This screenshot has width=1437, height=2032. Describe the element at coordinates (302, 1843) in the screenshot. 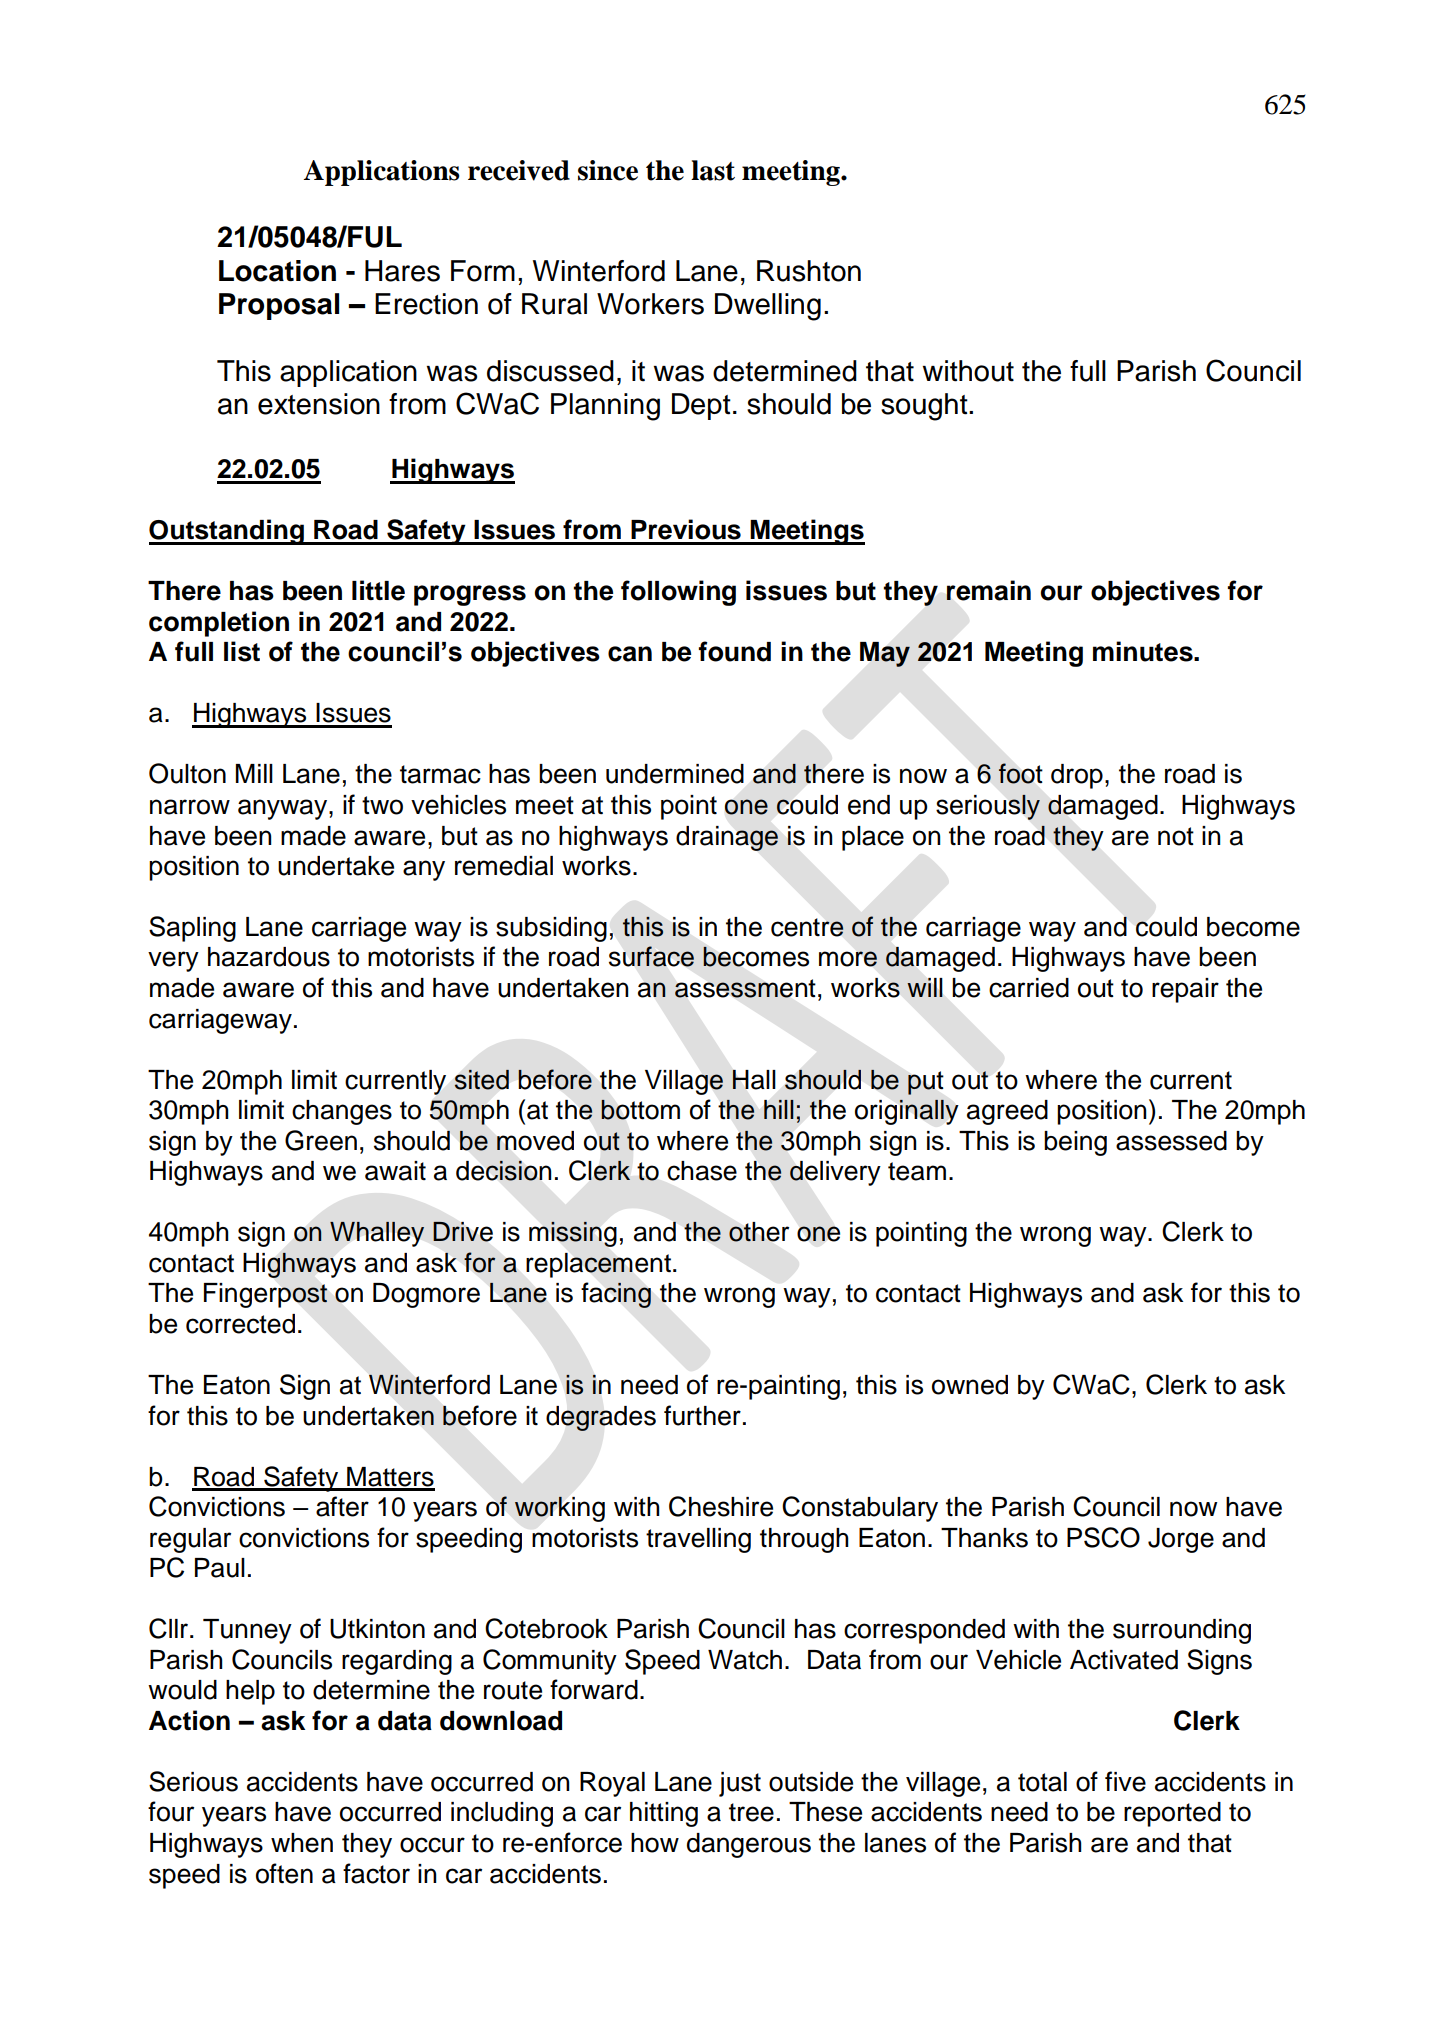

I see `when` at that location.
